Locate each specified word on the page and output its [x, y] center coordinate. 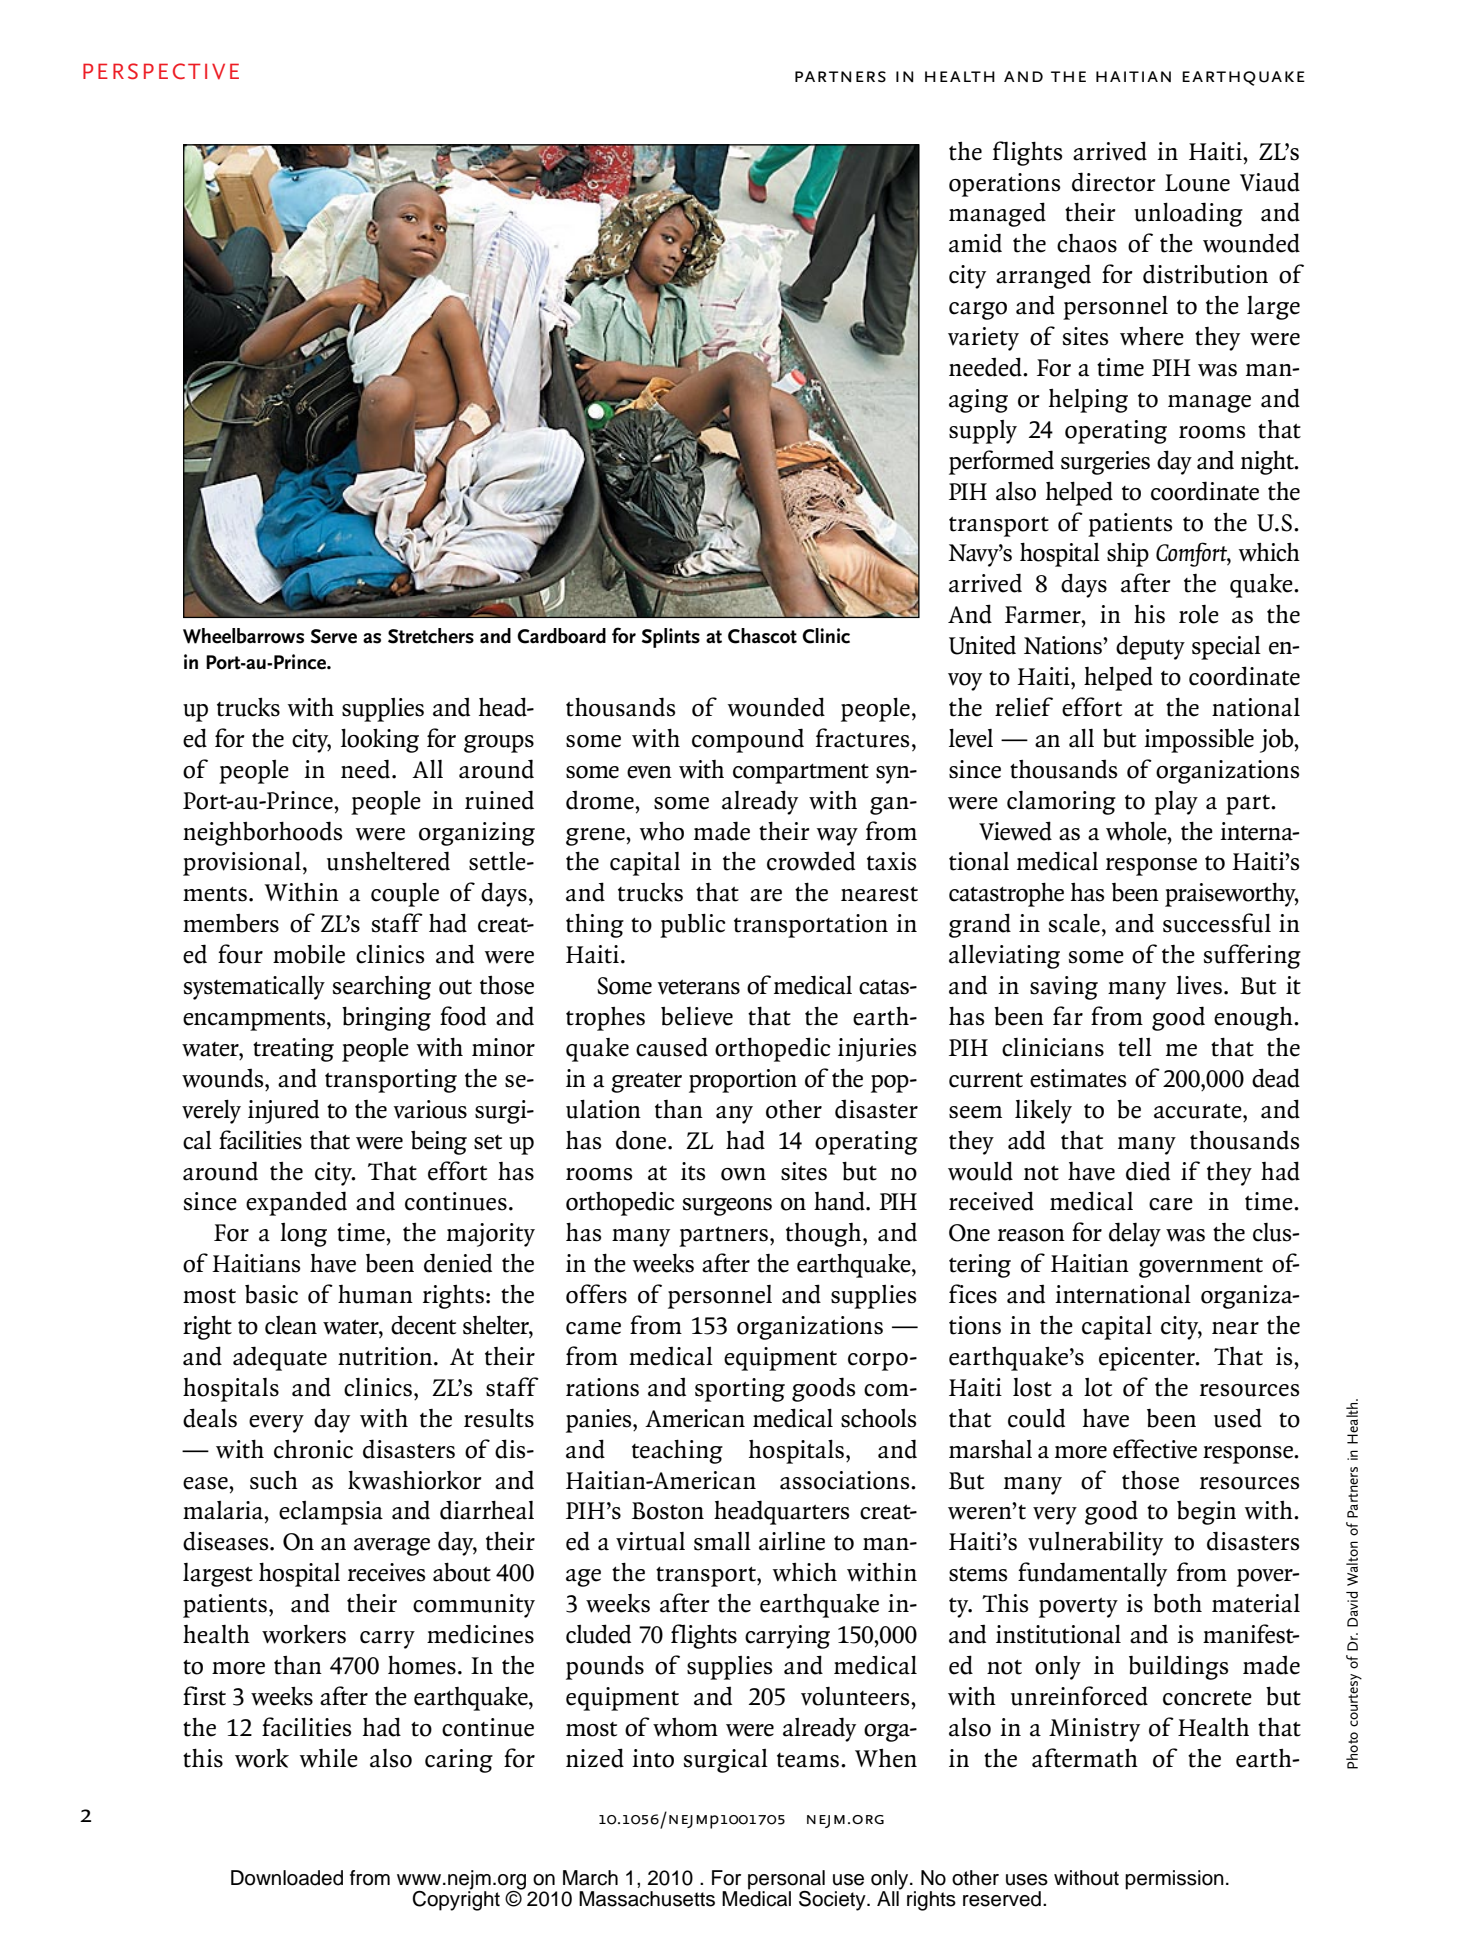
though [825, 1235]
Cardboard [561, 636]
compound [748, 740]
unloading [1188, 214]
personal [786, 1881]
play [1176, 803]
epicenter [1148, 1359]
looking [380, 740]
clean [291, 1325]
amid [975, 243]
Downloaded [287, 1878]
